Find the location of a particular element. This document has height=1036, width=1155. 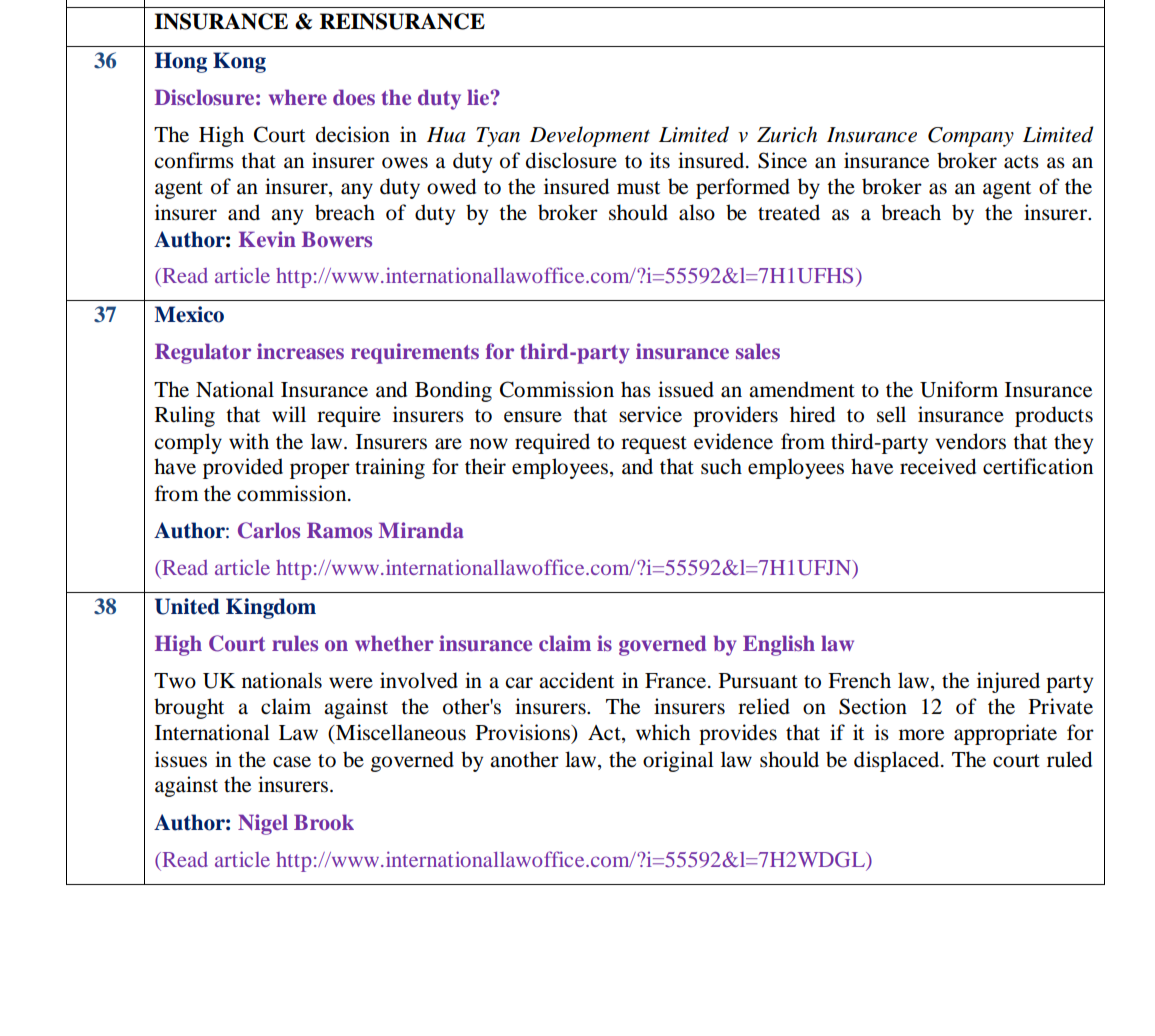

Development is located at coordinates (590, 136).
